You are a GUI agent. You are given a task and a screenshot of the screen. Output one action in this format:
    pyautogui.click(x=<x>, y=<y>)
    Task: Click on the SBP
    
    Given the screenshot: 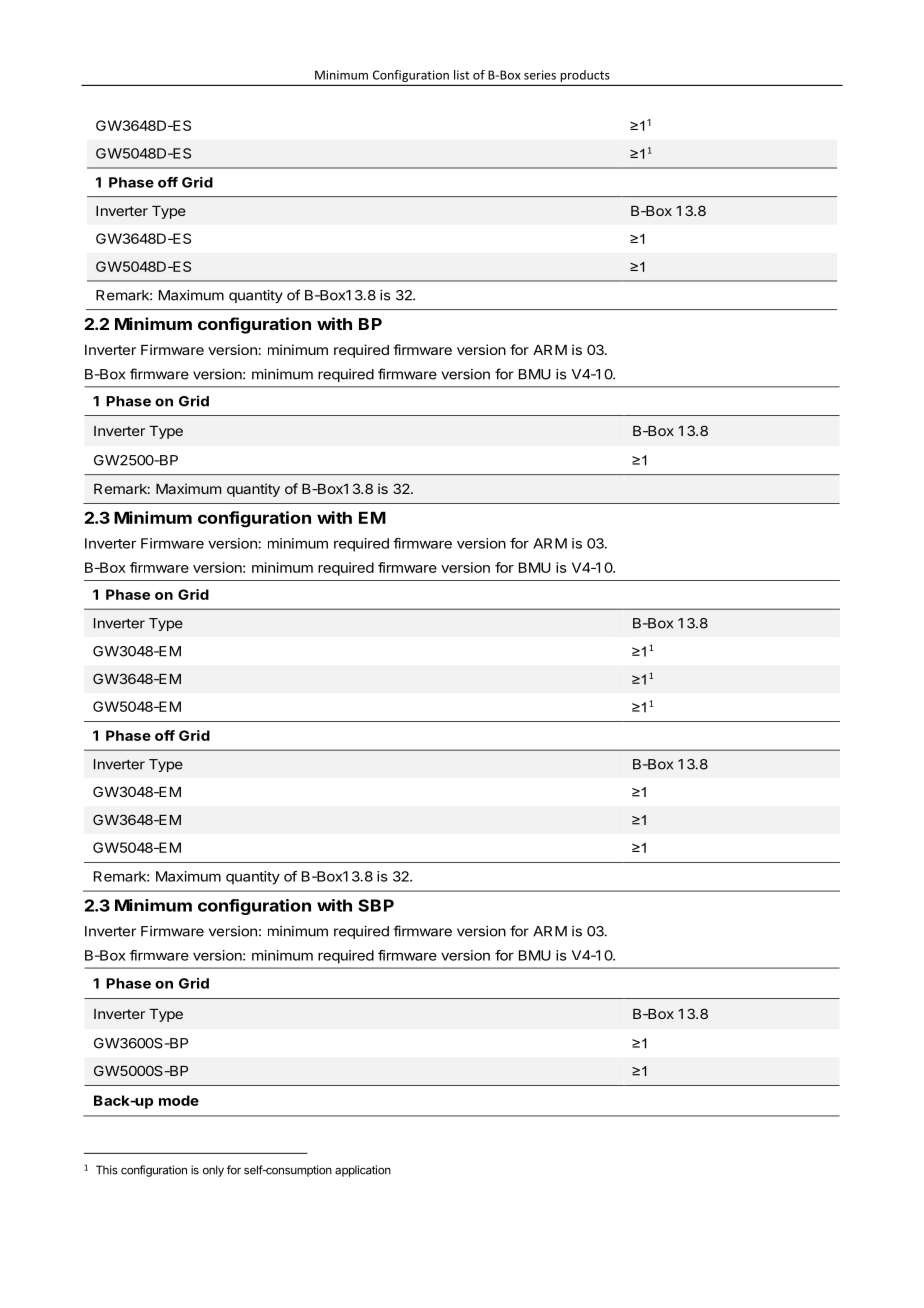 What is the action you would take?
    pyautogui.click(x=376, y=905)
